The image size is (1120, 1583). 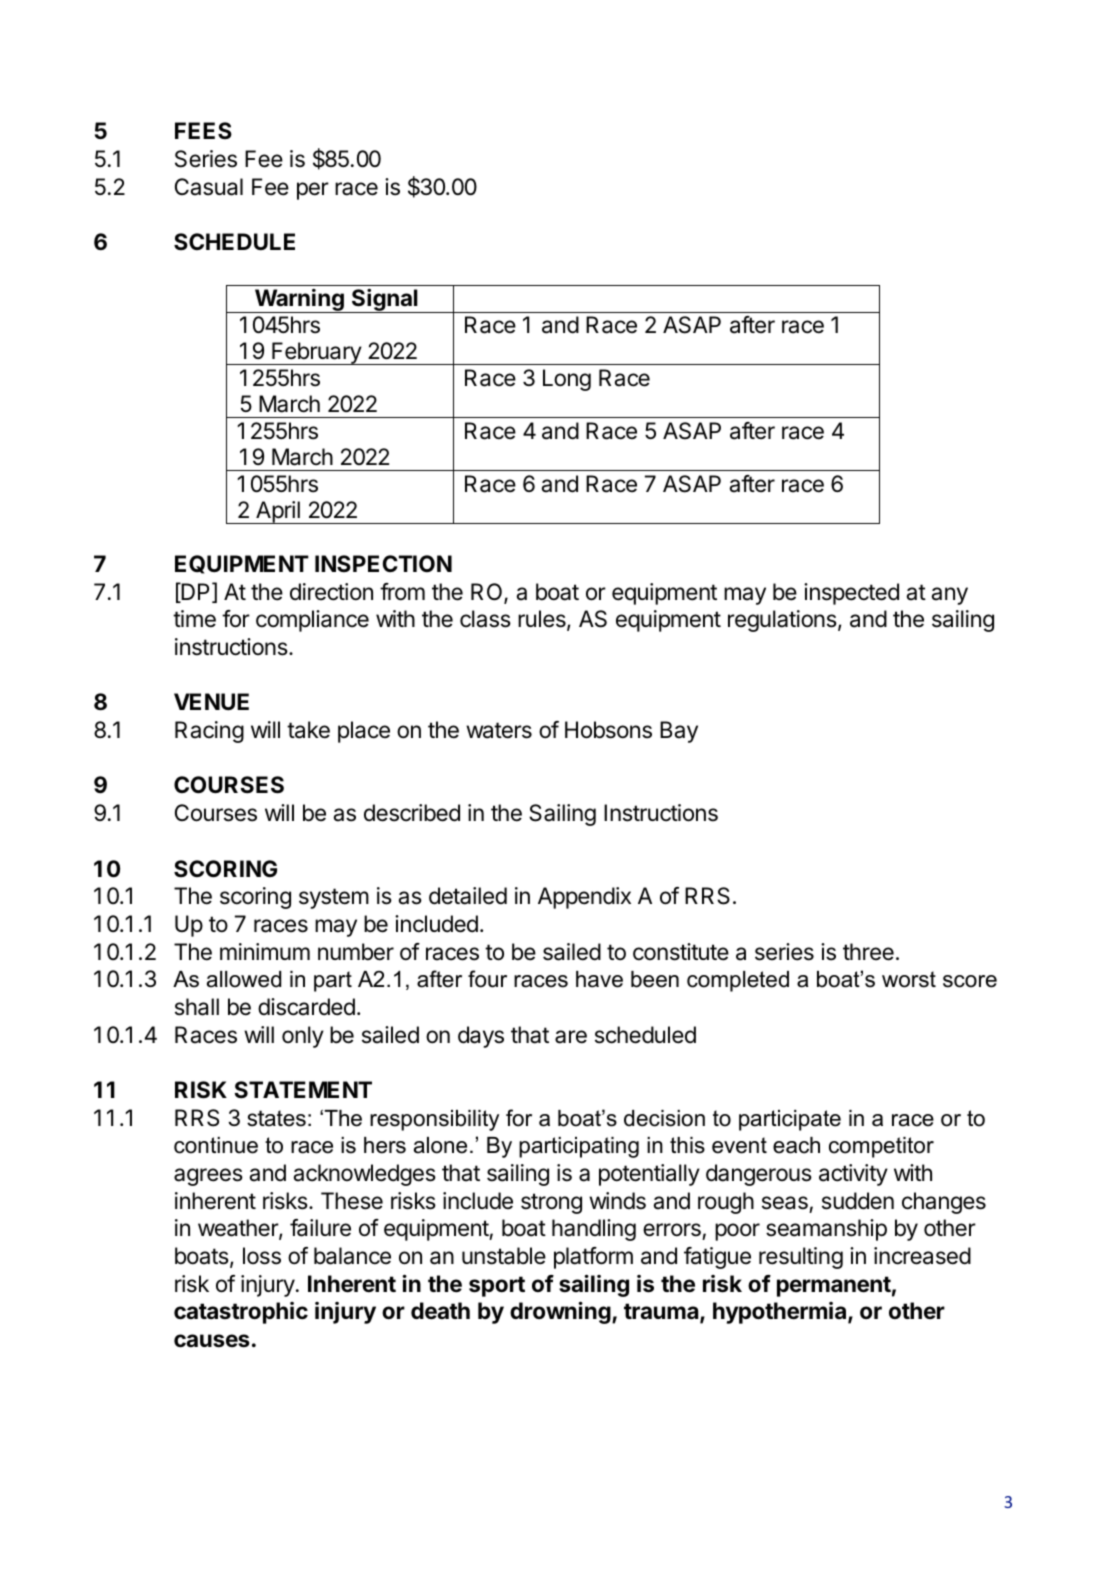 I want to click on Casual, so click(x=209, y=187).
